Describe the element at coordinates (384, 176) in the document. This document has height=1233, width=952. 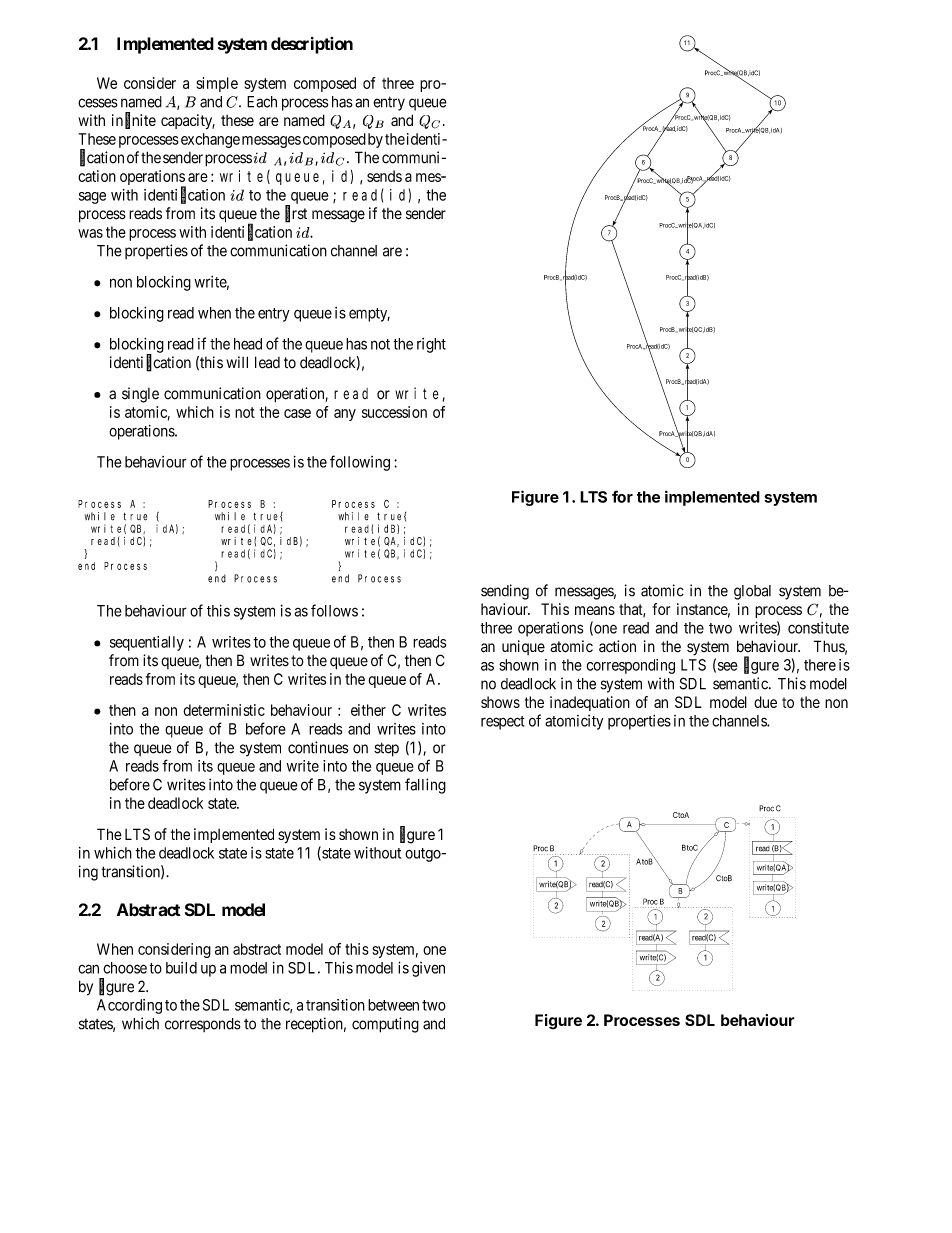
I see `sends` at that location.
